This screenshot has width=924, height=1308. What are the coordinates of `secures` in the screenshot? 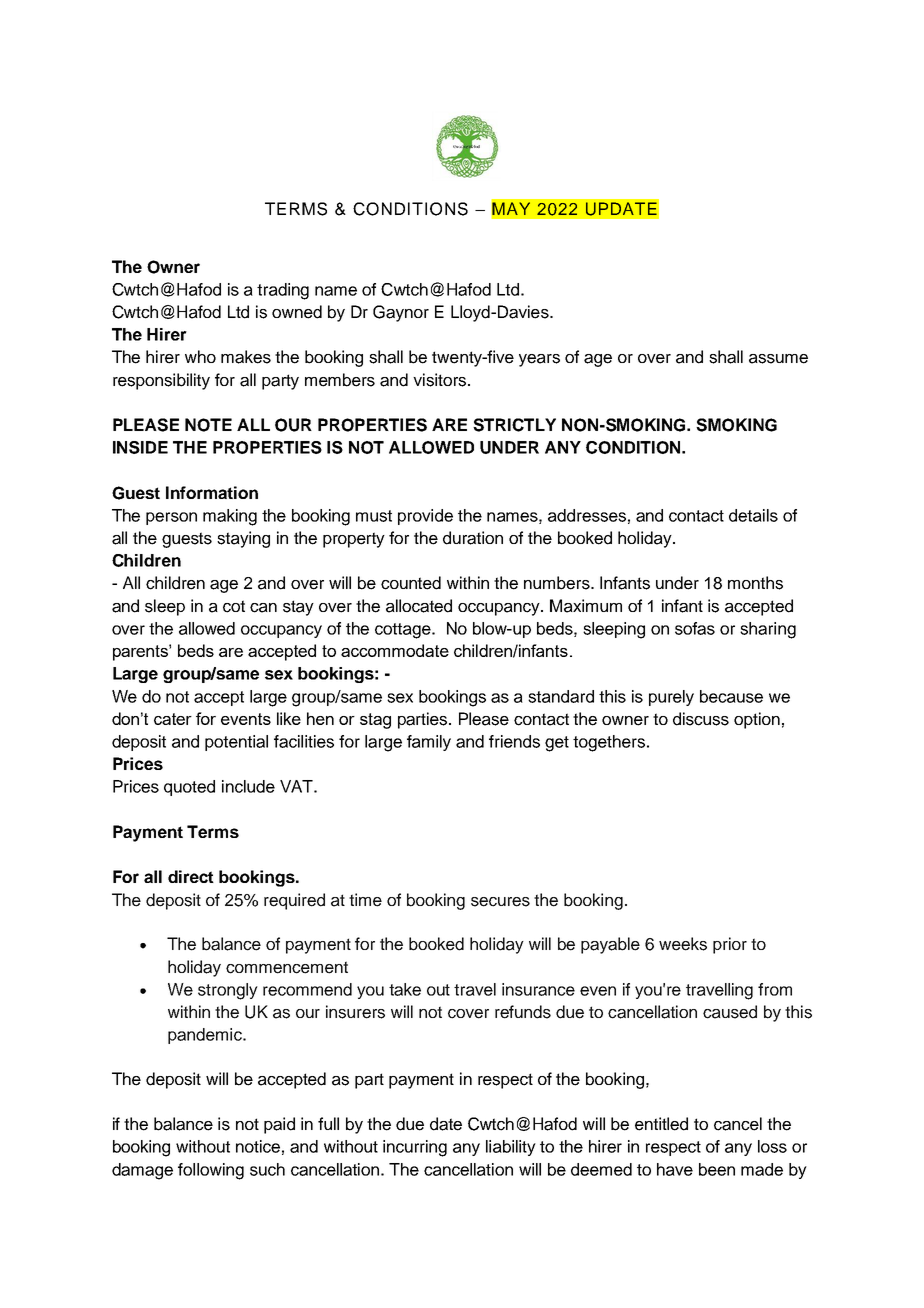 It's located at (500, 902).
